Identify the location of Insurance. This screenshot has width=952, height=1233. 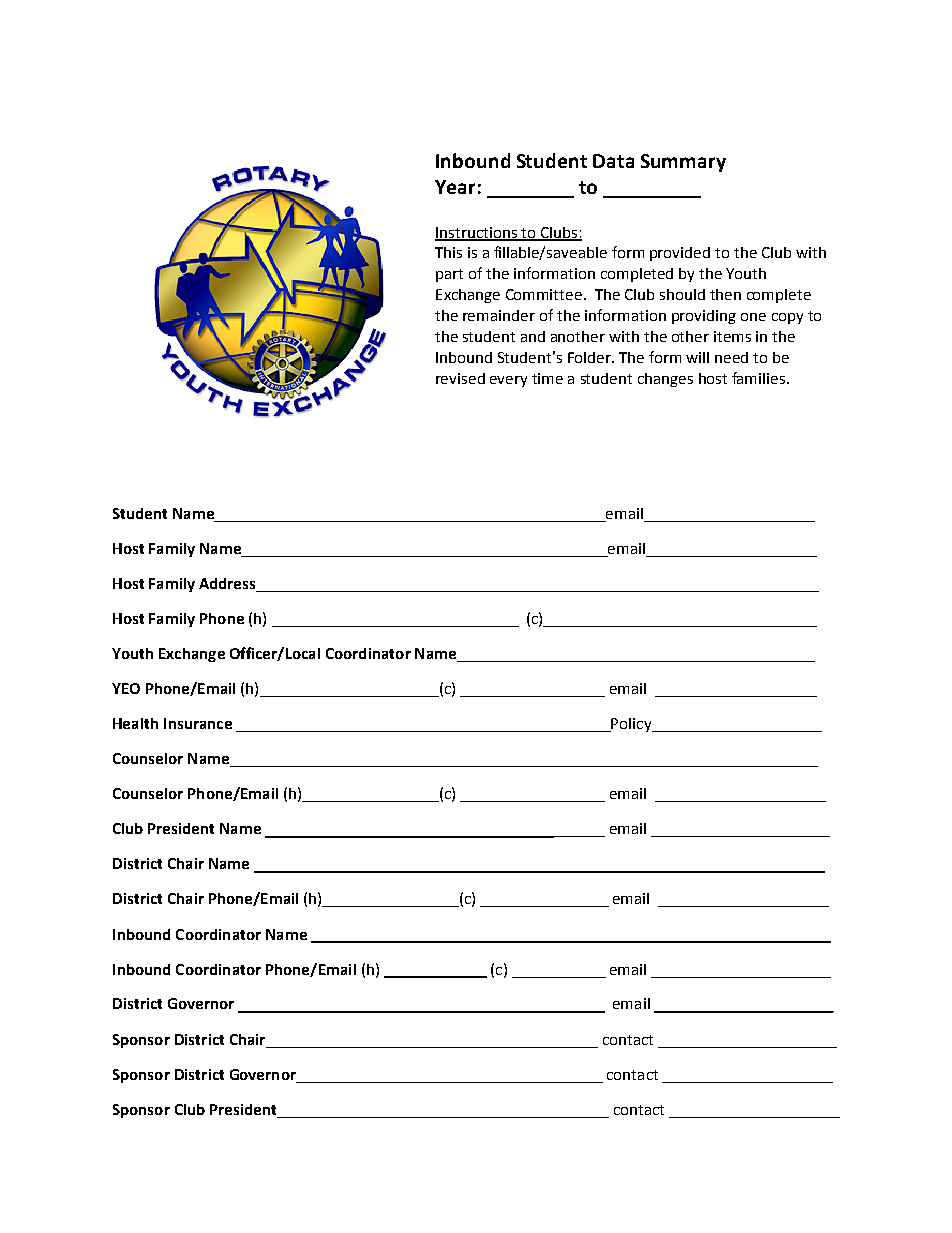
(198, 723).
